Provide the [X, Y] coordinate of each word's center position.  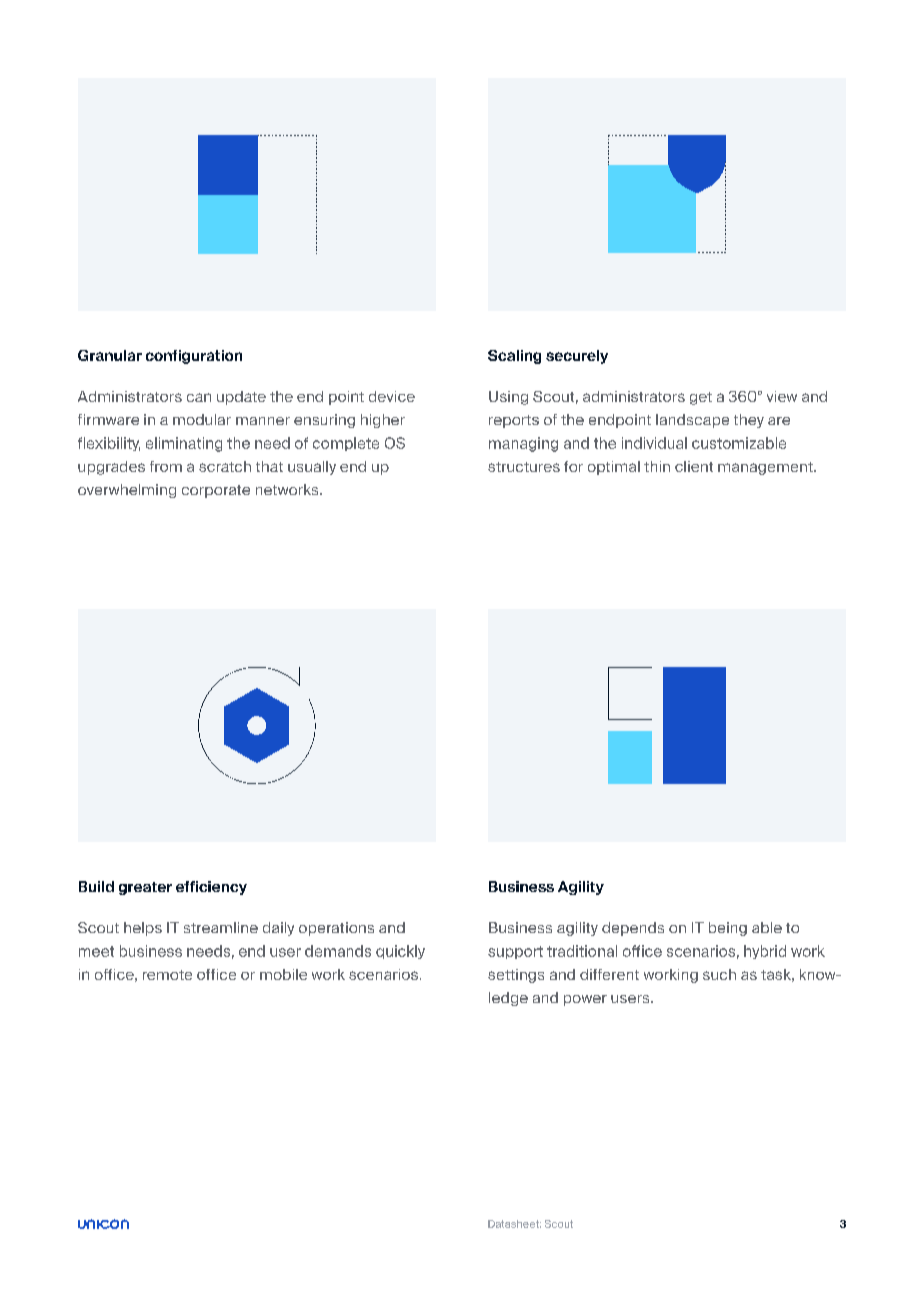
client [694, 466]
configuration [194, 357]
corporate [216, 491]
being [728, 929]
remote [167, 975]
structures [524, 467]
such [719, 974]
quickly [400, 952]
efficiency [211, 888]
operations [336, 929]
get [701, 398]
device [392, 396]
